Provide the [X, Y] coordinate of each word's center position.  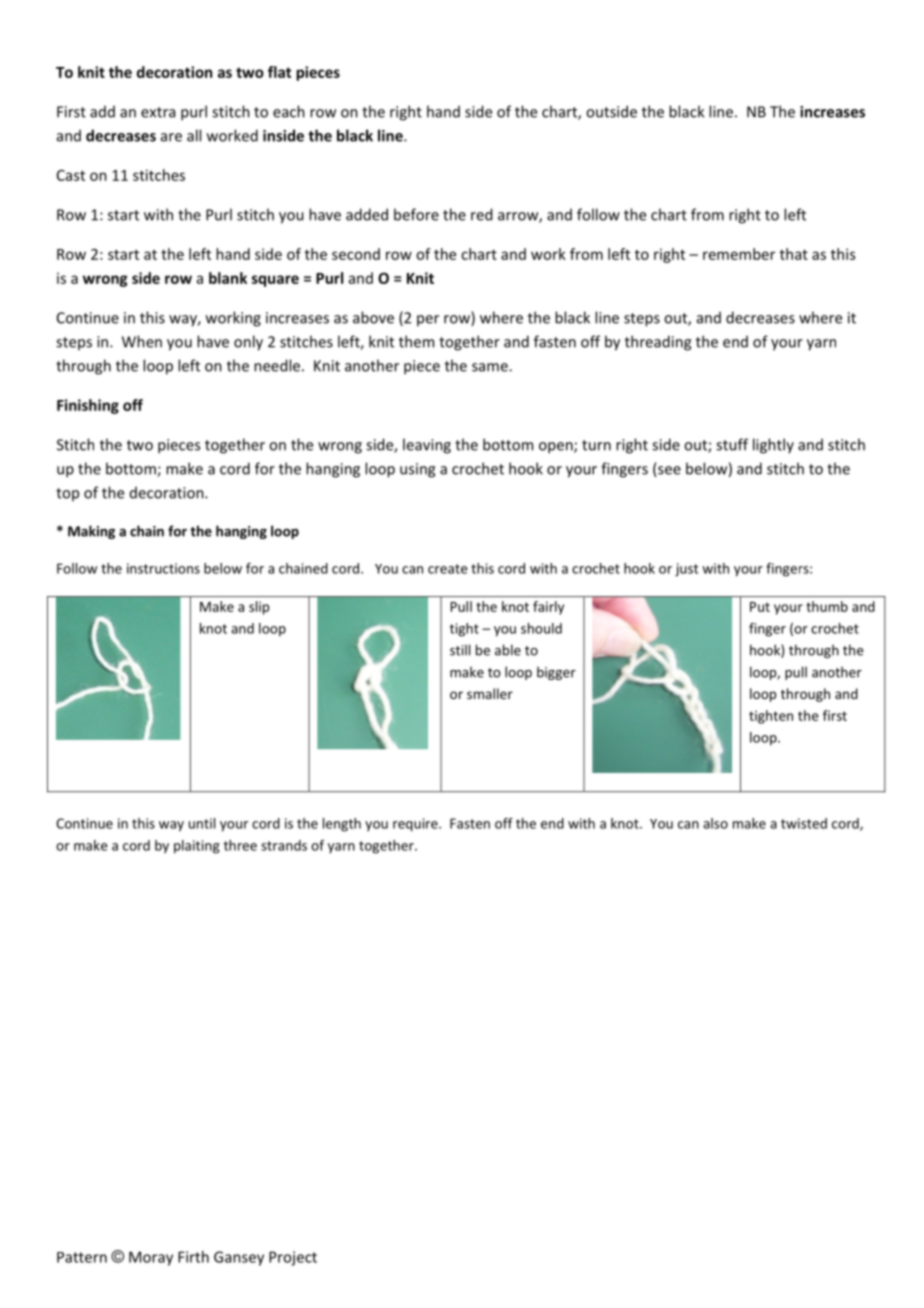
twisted [804, 823]
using [417, 470]
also [715, 823]
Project [293, 1258]
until [202, 823]
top [67, 494]
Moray [151, 1258]
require [416, 825]
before [416, 214]
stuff [732, 444]
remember [739, 254]
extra [158, 112]
